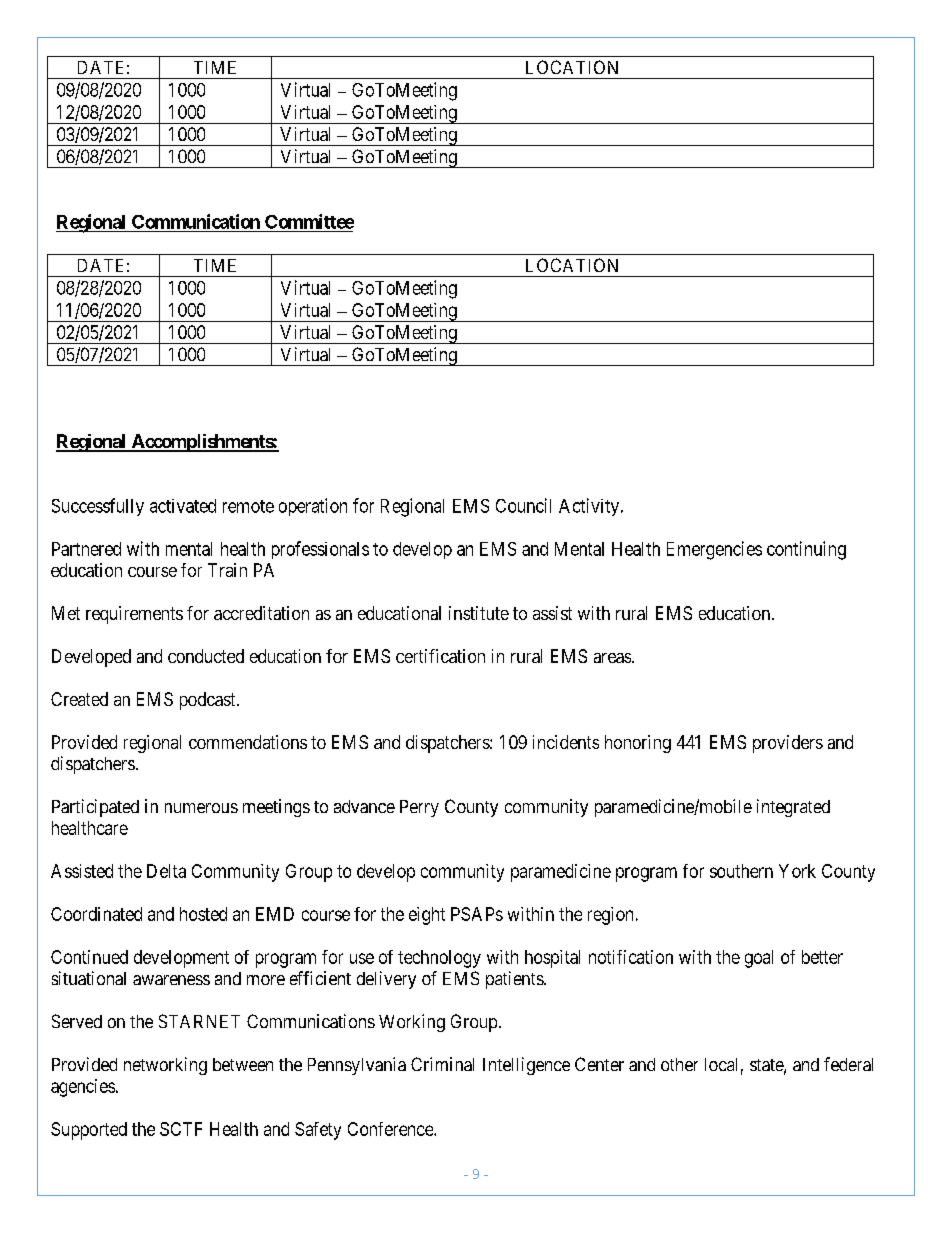  I want to click on conducted, so click(206, 656).
